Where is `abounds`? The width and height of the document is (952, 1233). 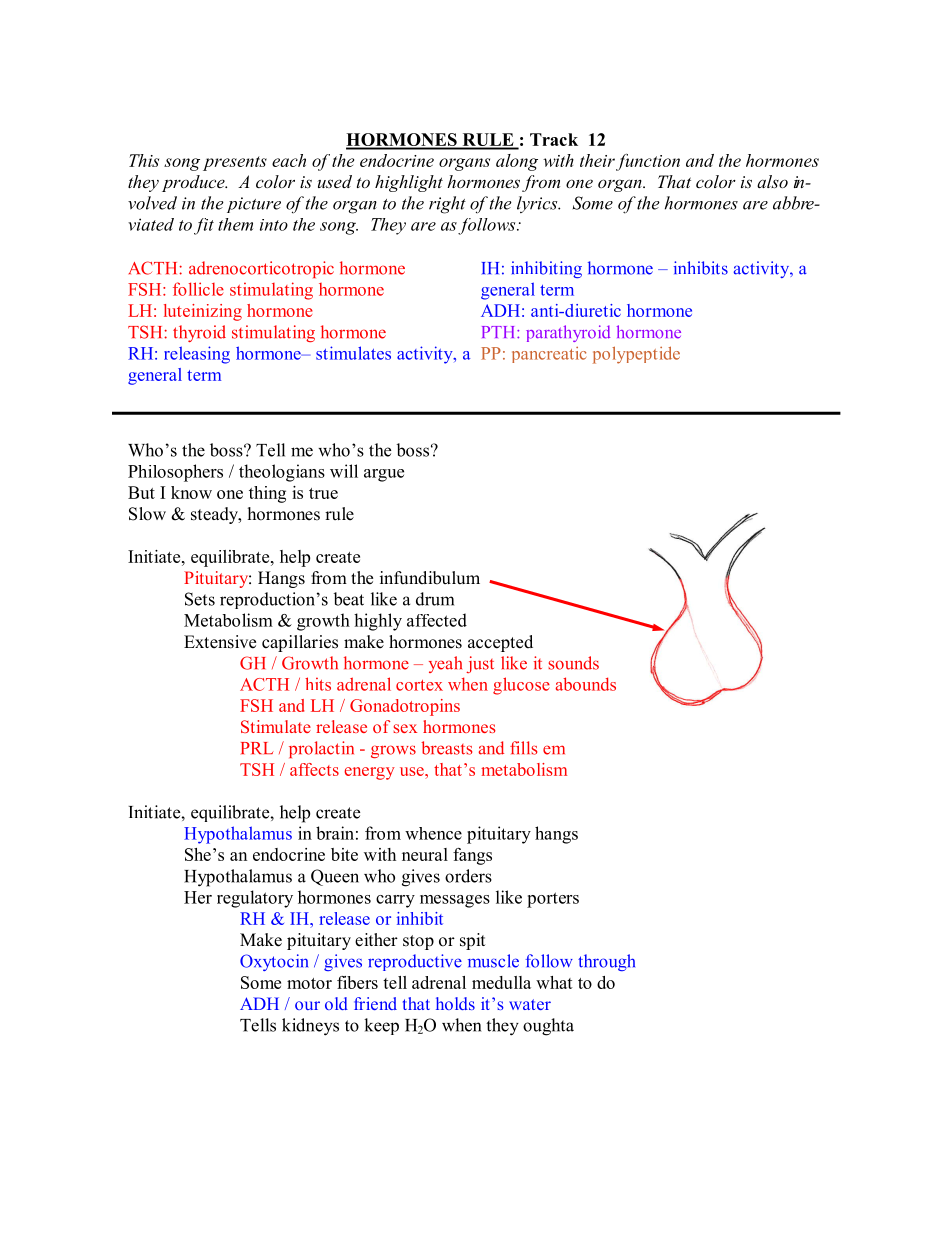
abounds is located at coordinates (585, 684).
